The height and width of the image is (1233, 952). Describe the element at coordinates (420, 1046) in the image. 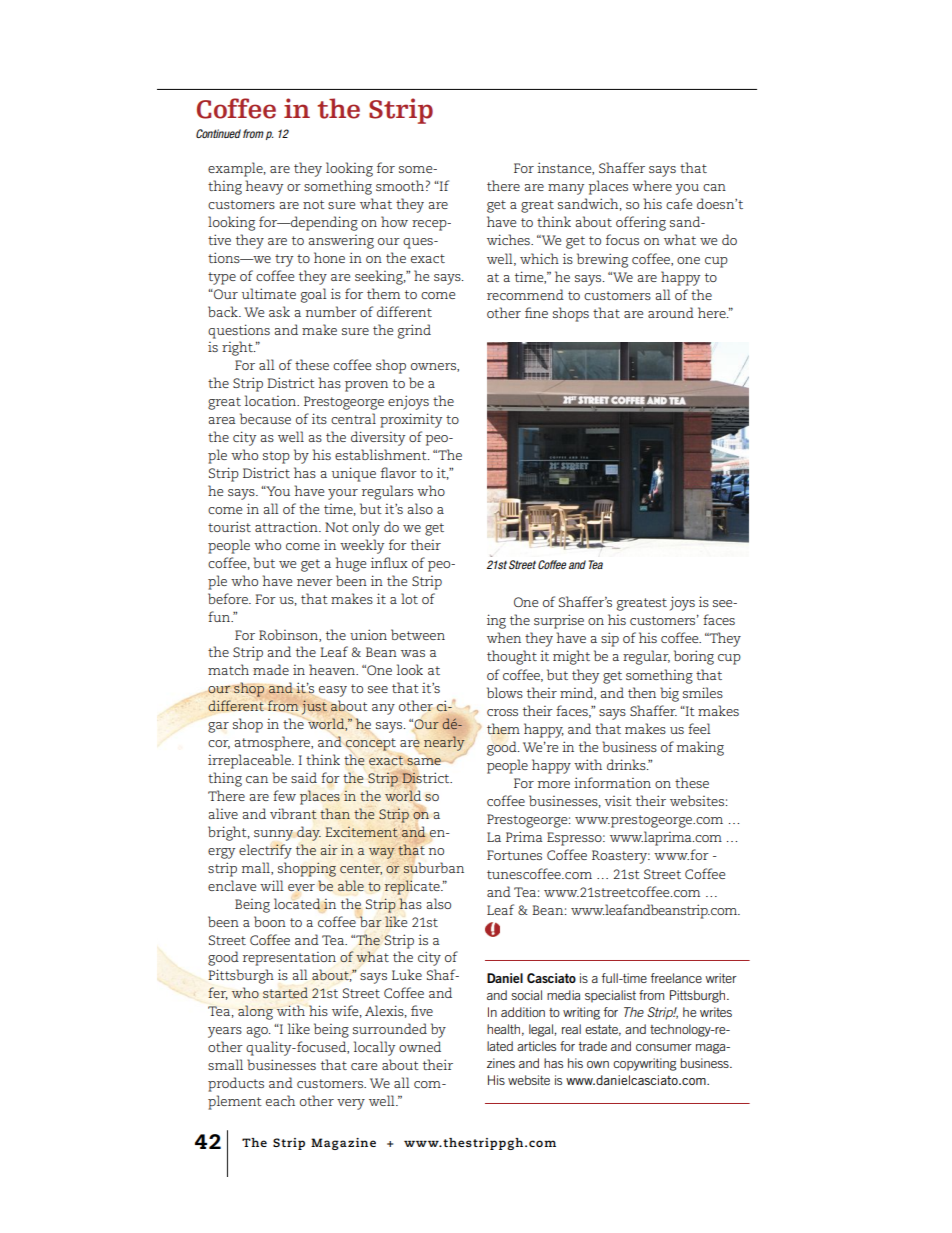

I see `owned` at that location.
